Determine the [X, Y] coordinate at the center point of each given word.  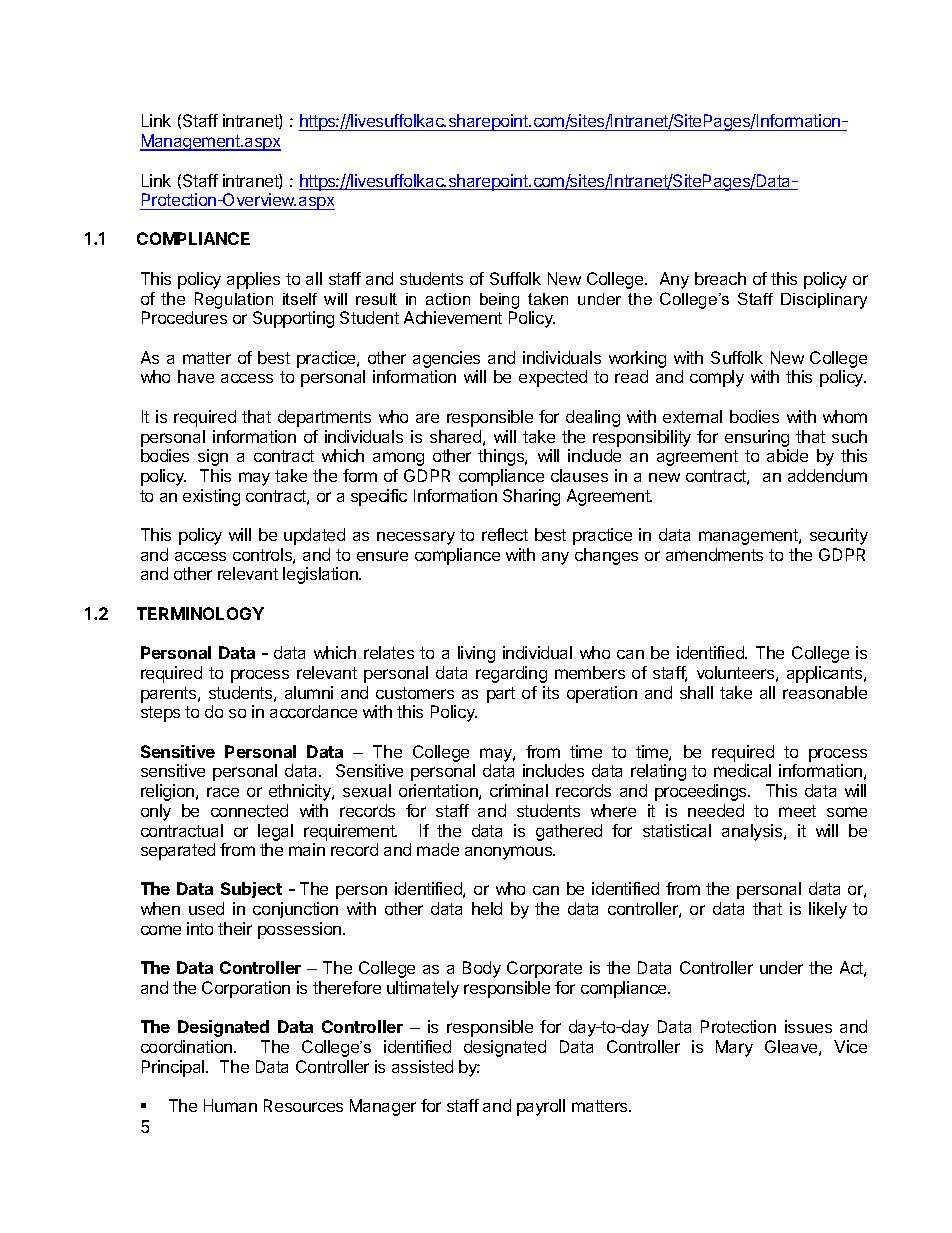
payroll [541, 1107]
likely [828, 910]
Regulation [234, 300]
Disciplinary [824, 301]
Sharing [531, 497]
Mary [734, 1048]
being [499, 301]
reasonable [825, 692]
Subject [251, 890]
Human [230, 1105]
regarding [511, 674]
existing [211, 497]
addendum [827, 475]
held [487, 908]
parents [170, 695]
